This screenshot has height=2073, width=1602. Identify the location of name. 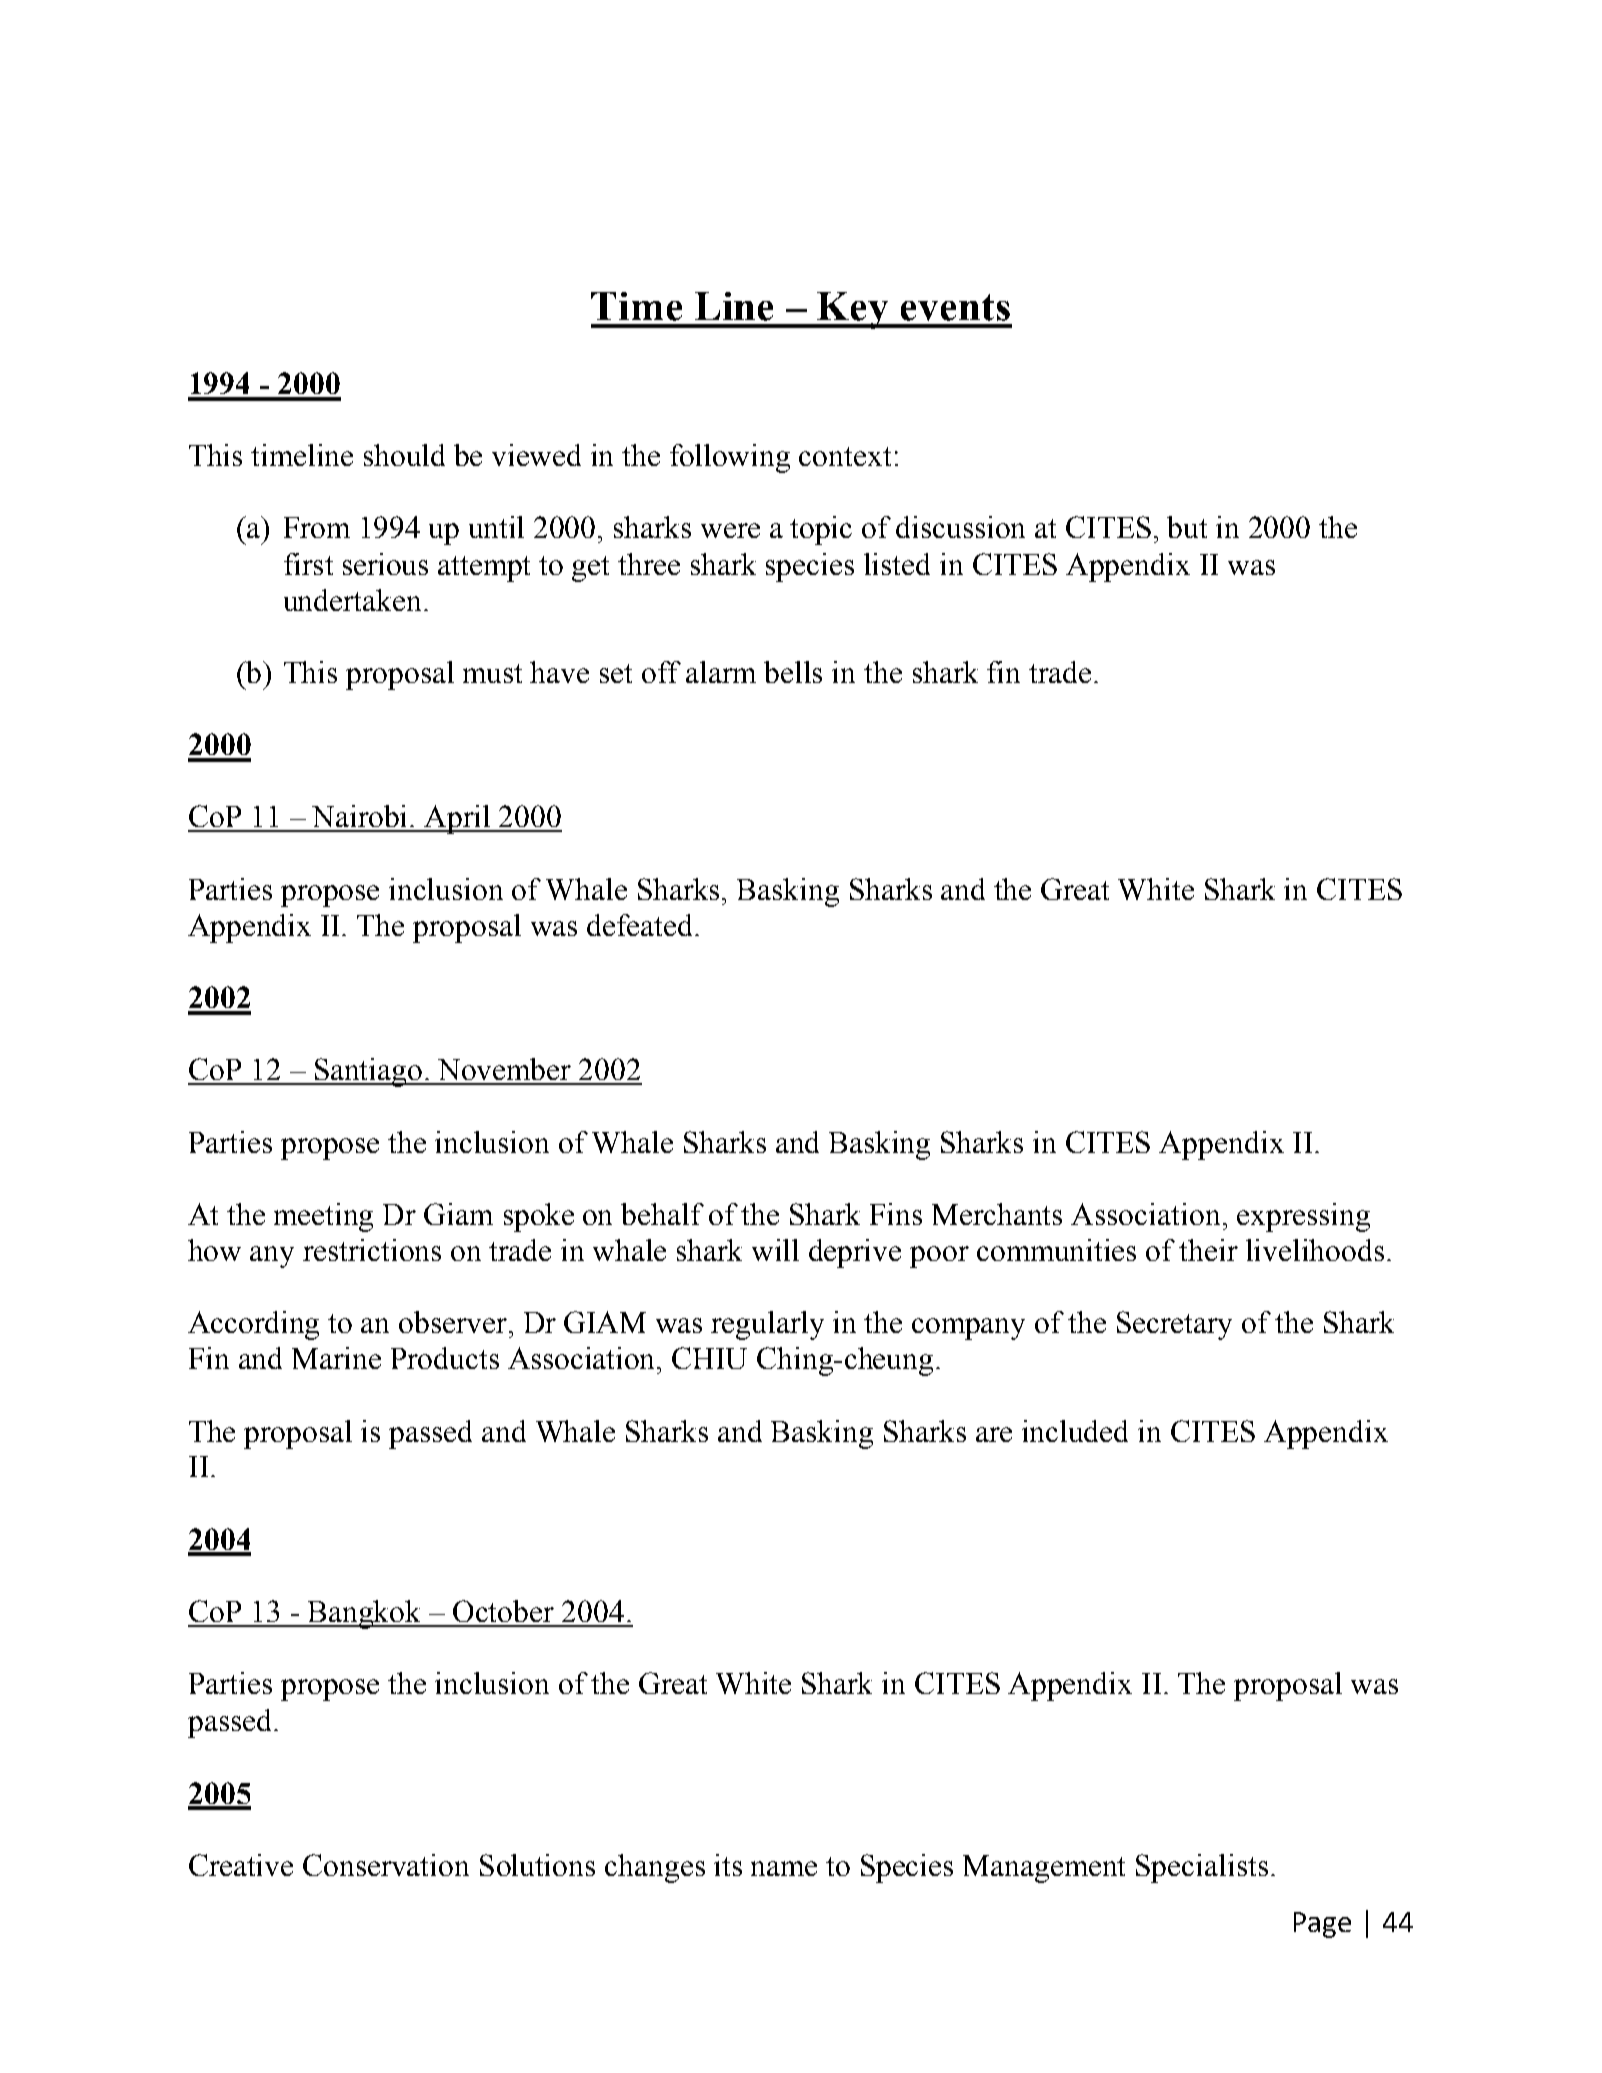
(784, 1868).
